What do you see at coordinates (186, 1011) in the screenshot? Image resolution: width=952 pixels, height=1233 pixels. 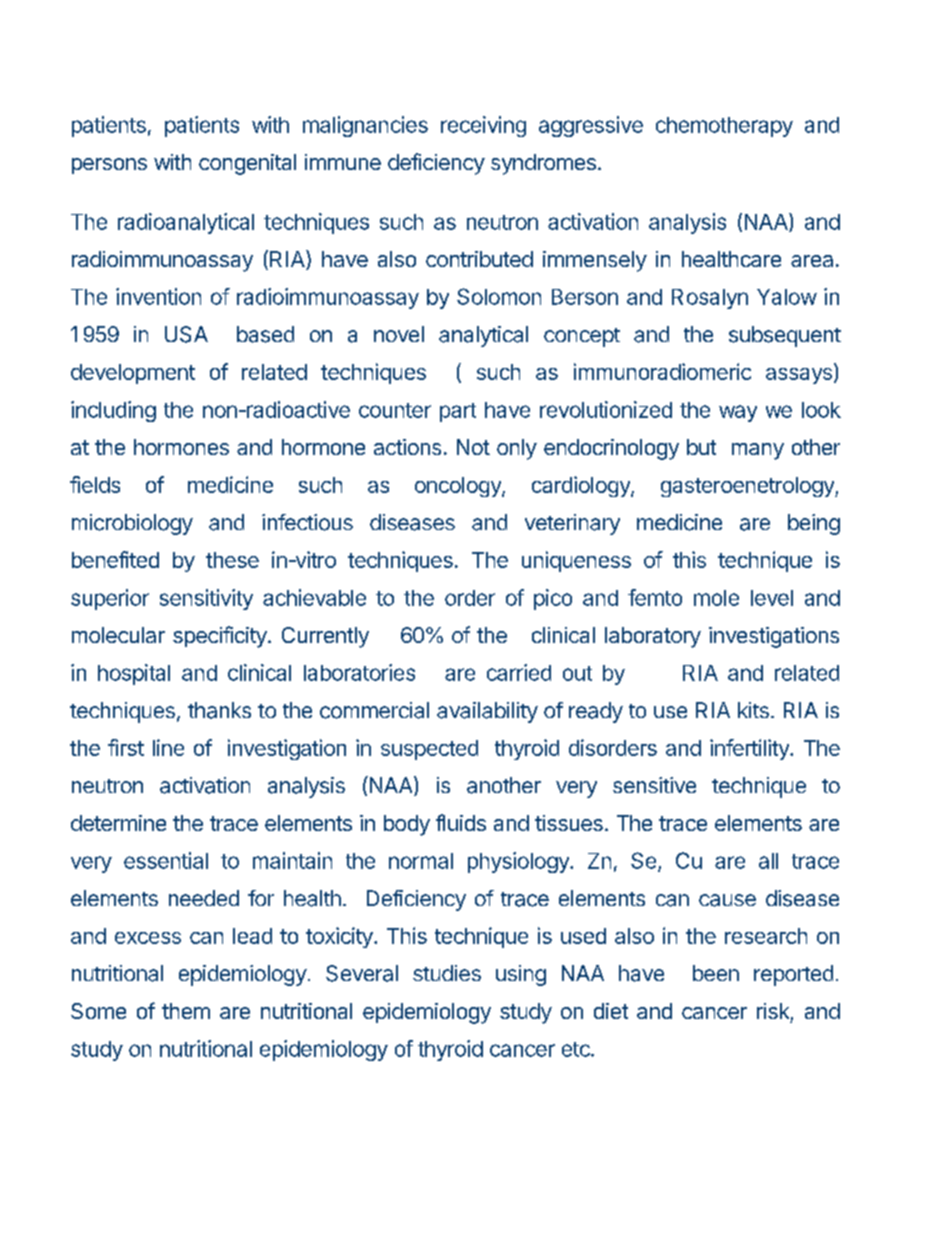 I see `them` at bounding box center [186, 1011].
